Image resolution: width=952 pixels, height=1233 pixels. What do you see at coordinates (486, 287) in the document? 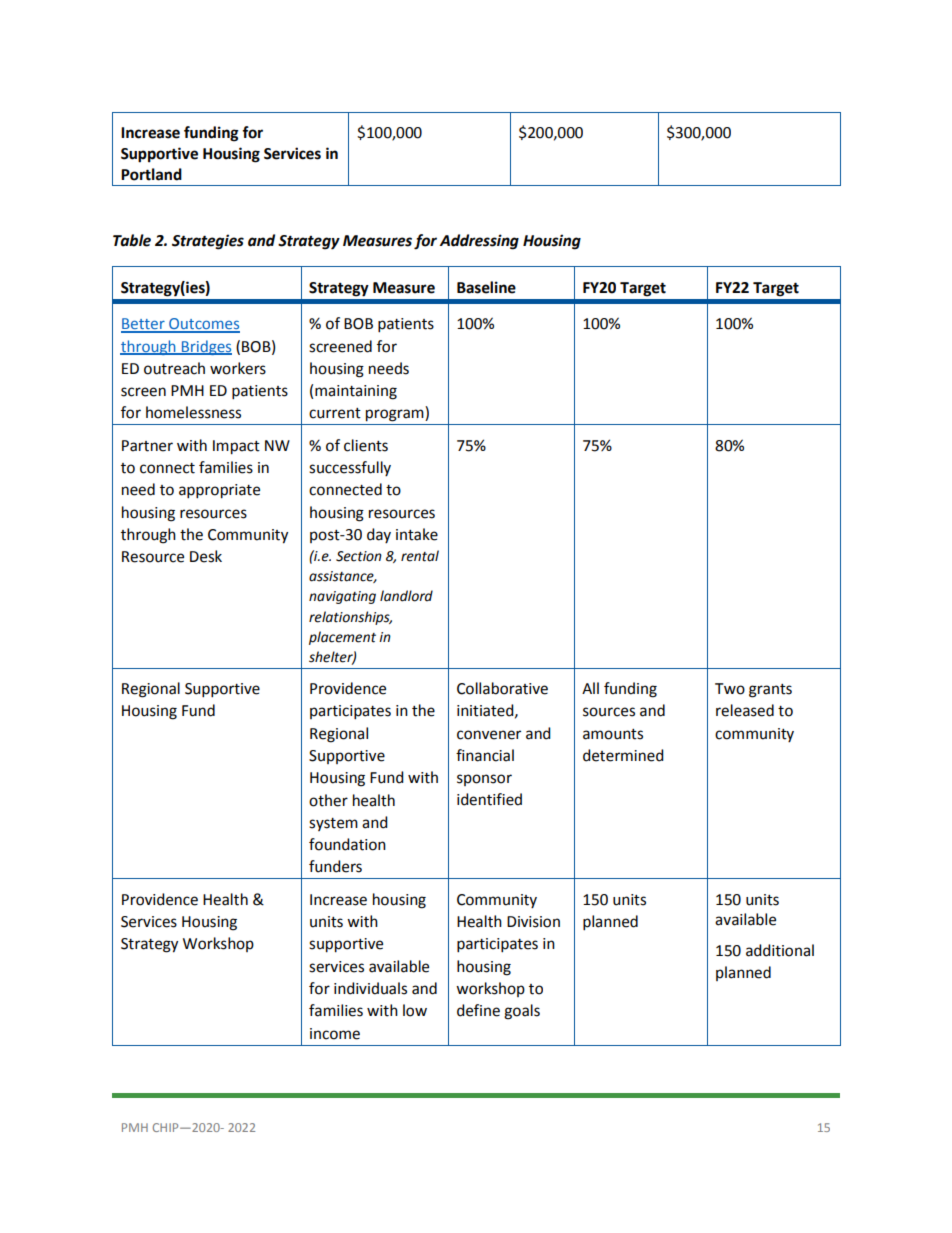
I see `Baseline` at bounding box center [486, 287].
